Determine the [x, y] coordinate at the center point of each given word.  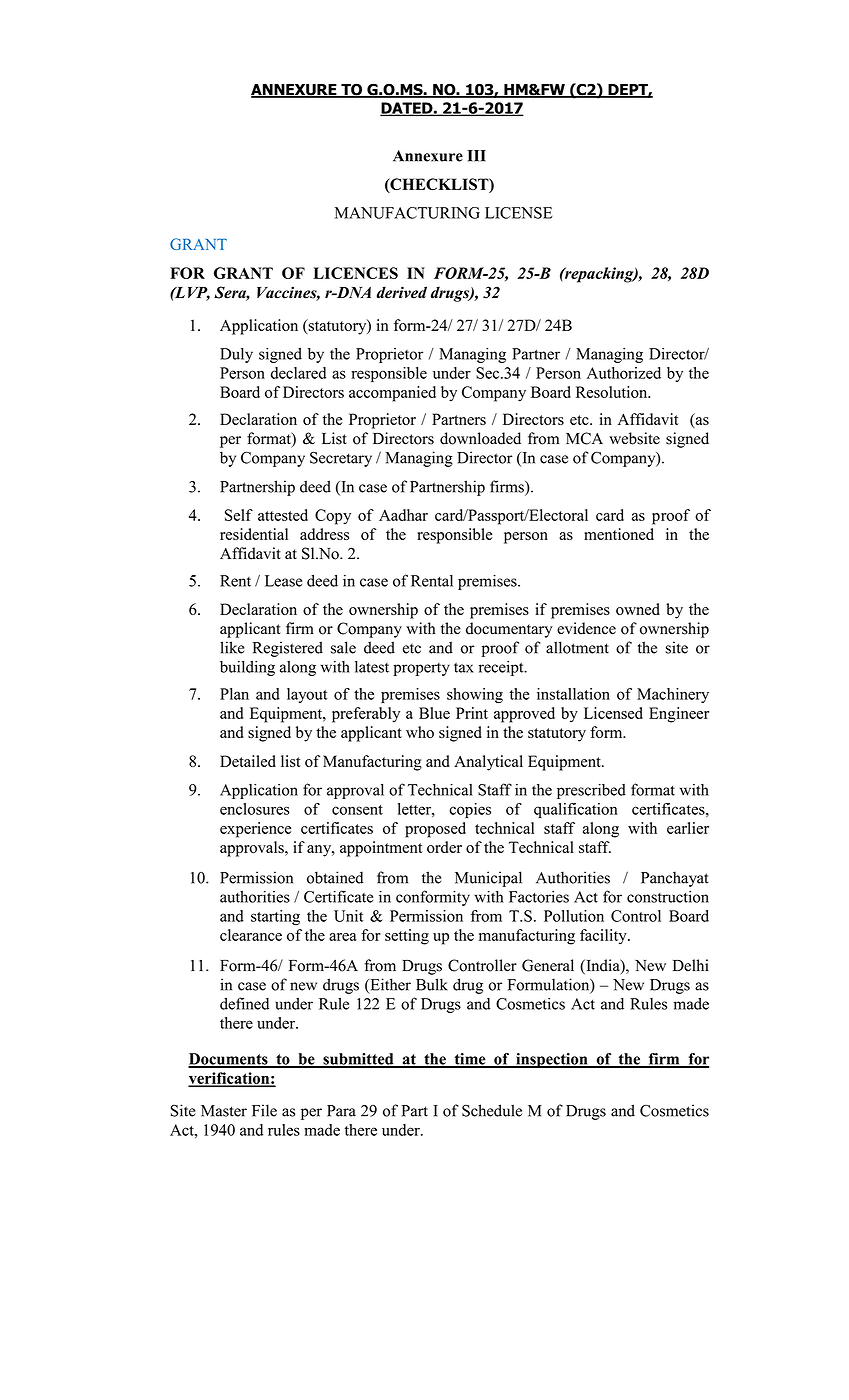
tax [464, 668]
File [264, 1110]
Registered [287, 649]
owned [638, 609]
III [476, 156]
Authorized [624, 373]
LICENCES [355, 273]
